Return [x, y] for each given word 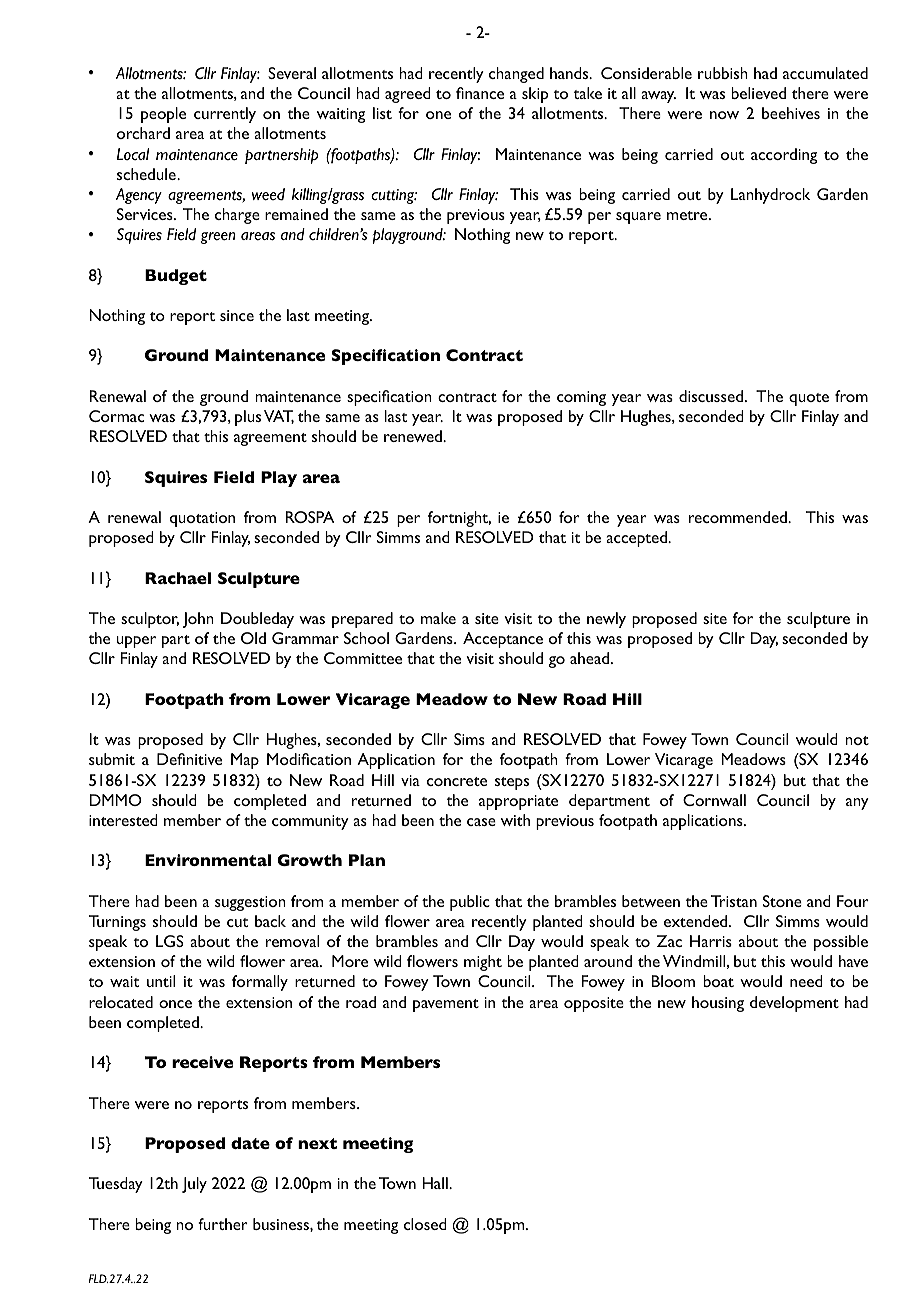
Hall [436, 1183]
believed [758, 93]
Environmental [208, 860]
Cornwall [714, 800]
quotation [202, 519]
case [481, 822]
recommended [739, 517]
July [194, 1185]
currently [225, 115]
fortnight [459, 519]
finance [480, 93]
